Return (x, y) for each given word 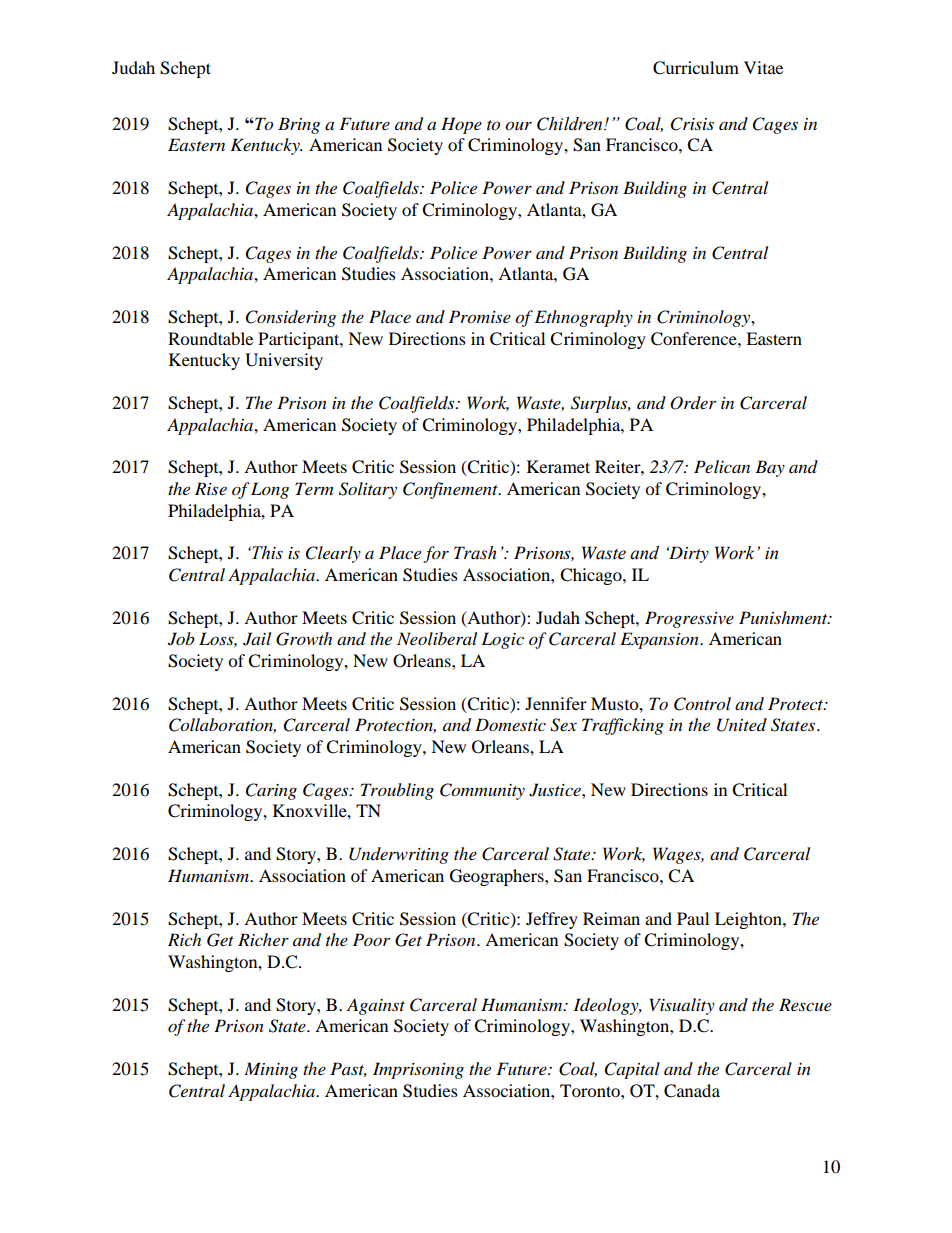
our (518, 126)
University (284, 361)
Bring (299, 125)
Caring (271, 791)
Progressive (689, 619)
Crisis (692, 124)
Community (482, 791)
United (742, 725)
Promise (480, 317)
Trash (475, 553)
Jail (257, 639)
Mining (271, 1070)
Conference (695, 339)
